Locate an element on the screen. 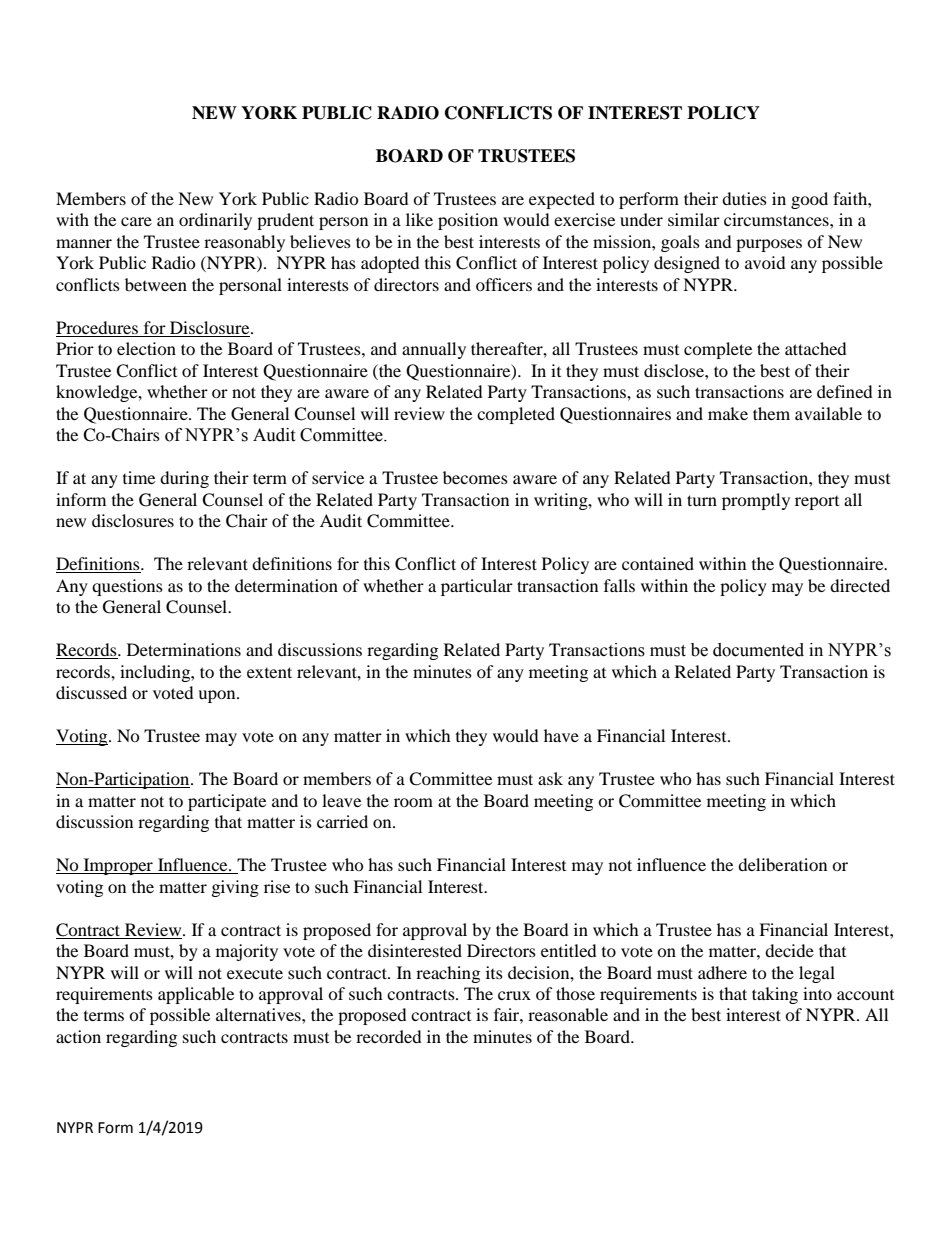  crux is located at coordinates (514, 995).
